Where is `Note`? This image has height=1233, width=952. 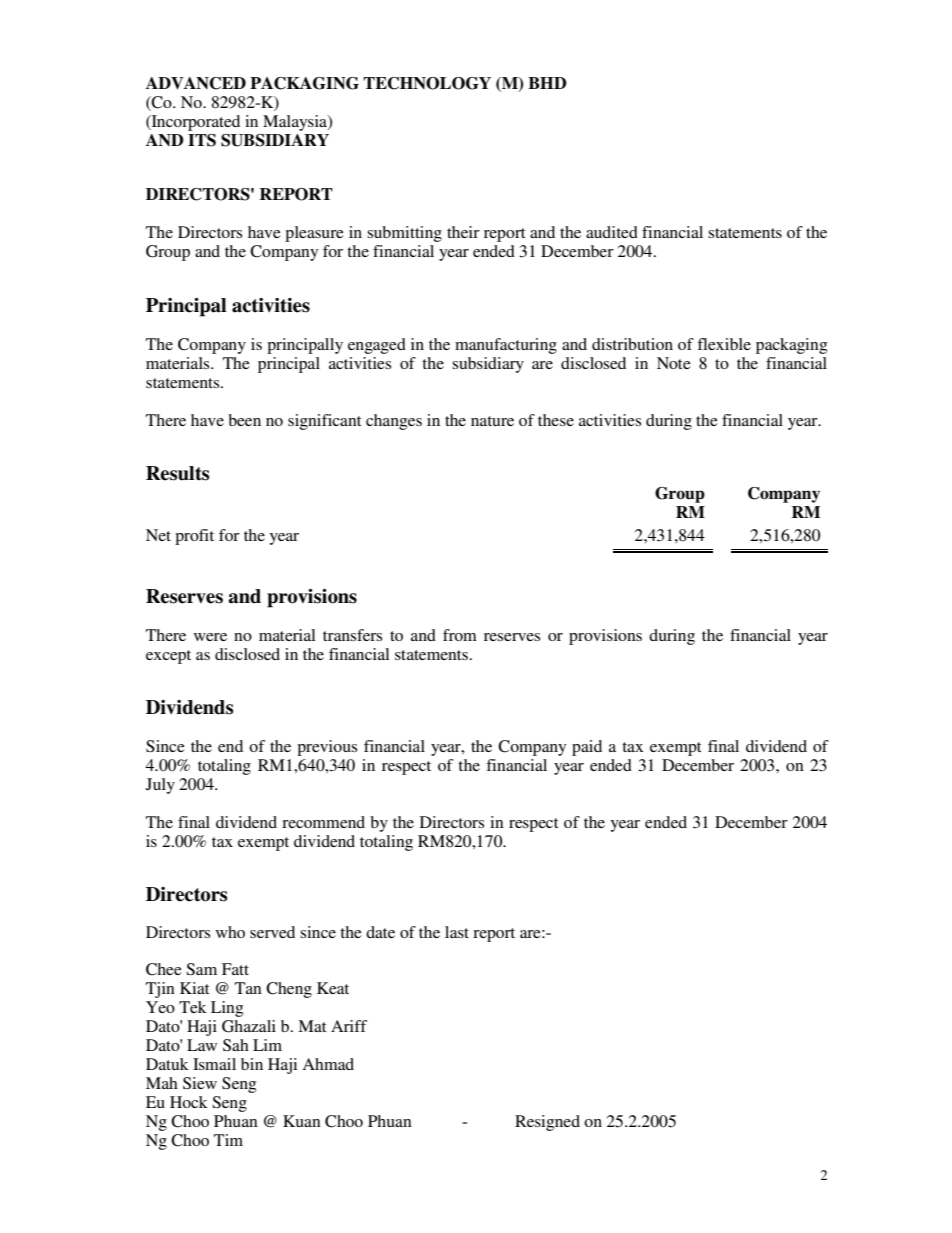 Note is located at coordinates (674, 363).
